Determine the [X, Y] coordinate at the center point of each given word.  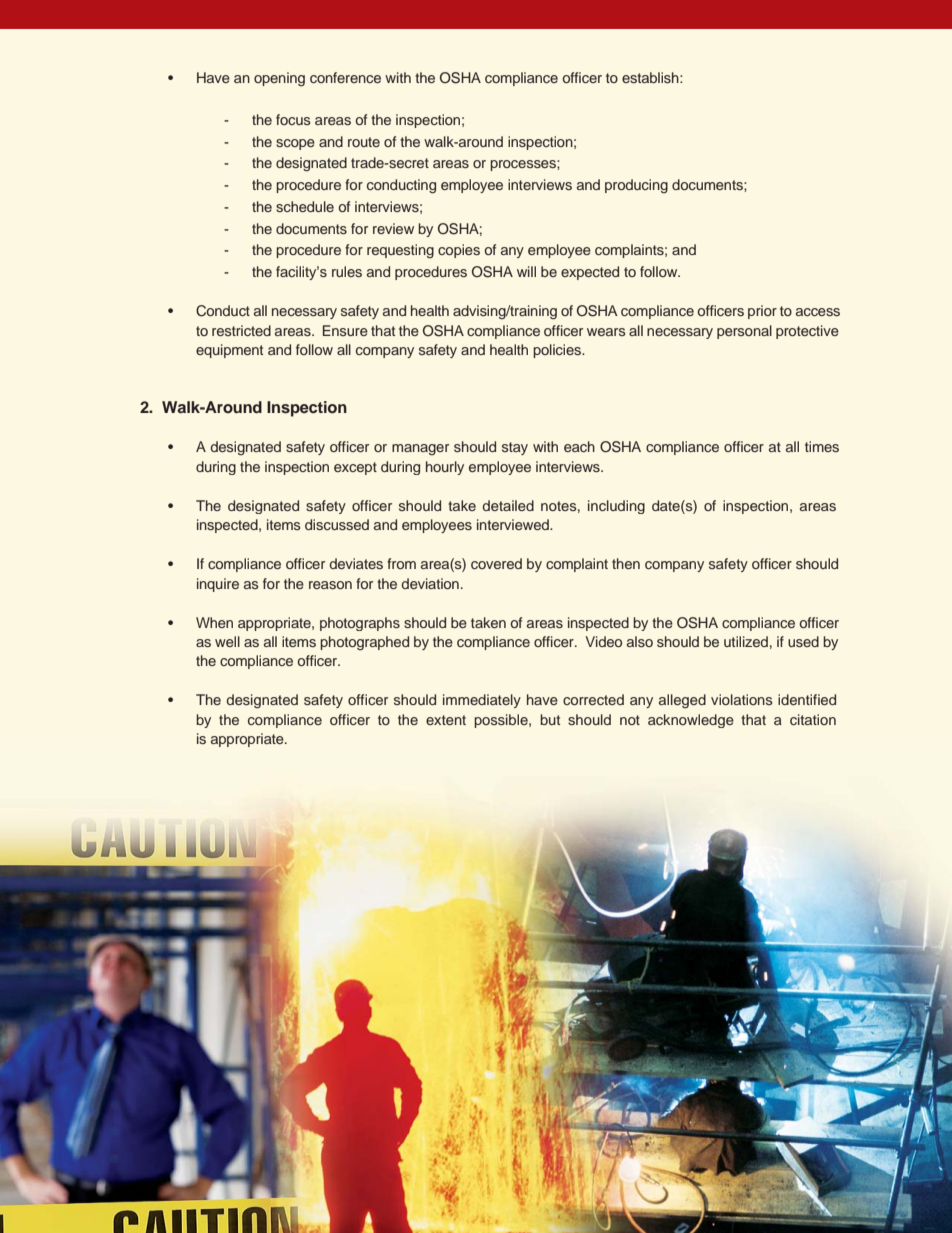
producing [636, 186]
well [227, 641]
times [822, 446]
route [364, 142]
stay [515, 448]
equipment [229, 351]
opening [279, 79]
